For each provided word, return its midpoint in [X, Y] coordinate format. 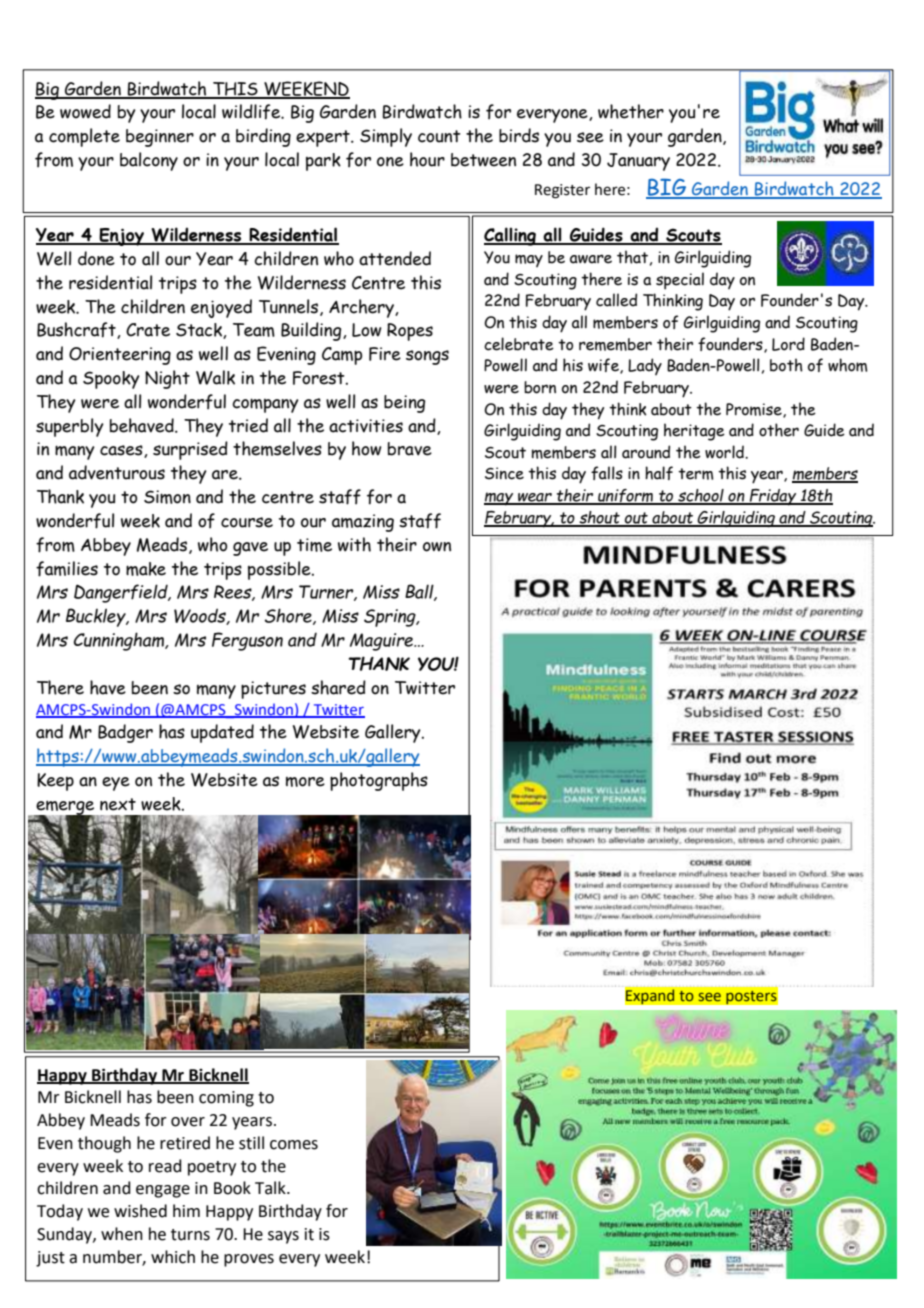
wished [140, 1211]
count [439, 136]
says [283, 1237]
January [638, 162]
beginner [160, 138]
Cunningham [120, 641]
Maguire [382, 642]
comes [294, 1145]
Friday [773, 497]
